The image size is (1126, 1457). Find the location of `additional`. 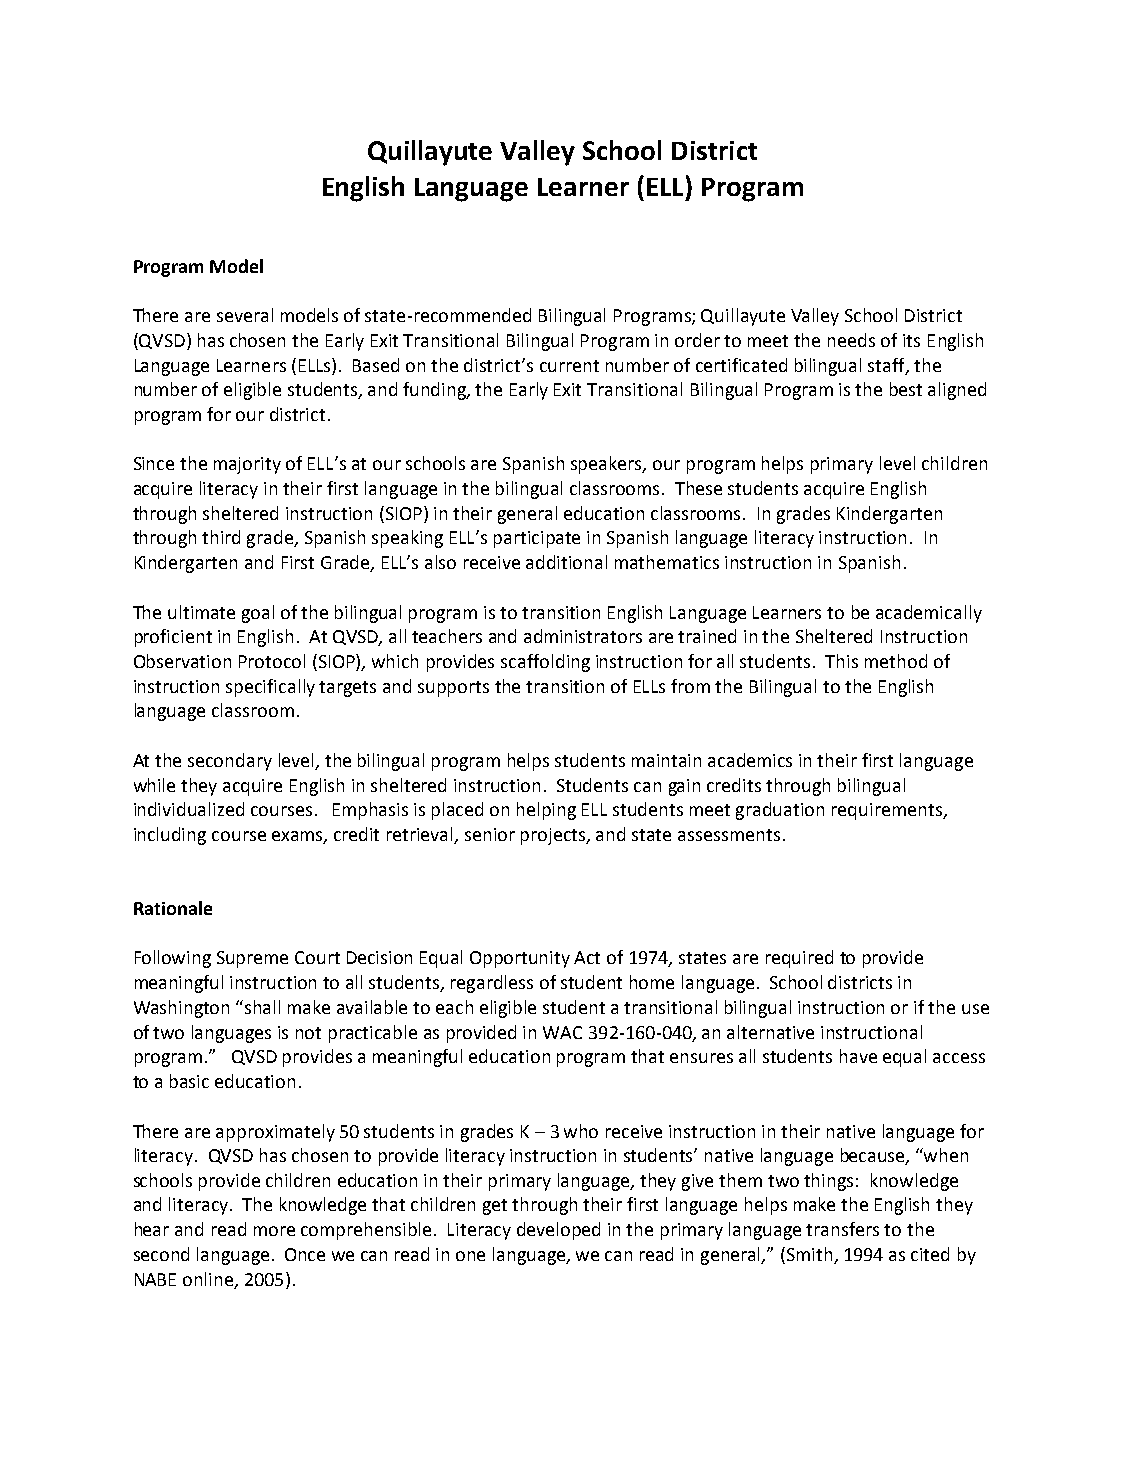

additional is located at coordinates (566, 562).
